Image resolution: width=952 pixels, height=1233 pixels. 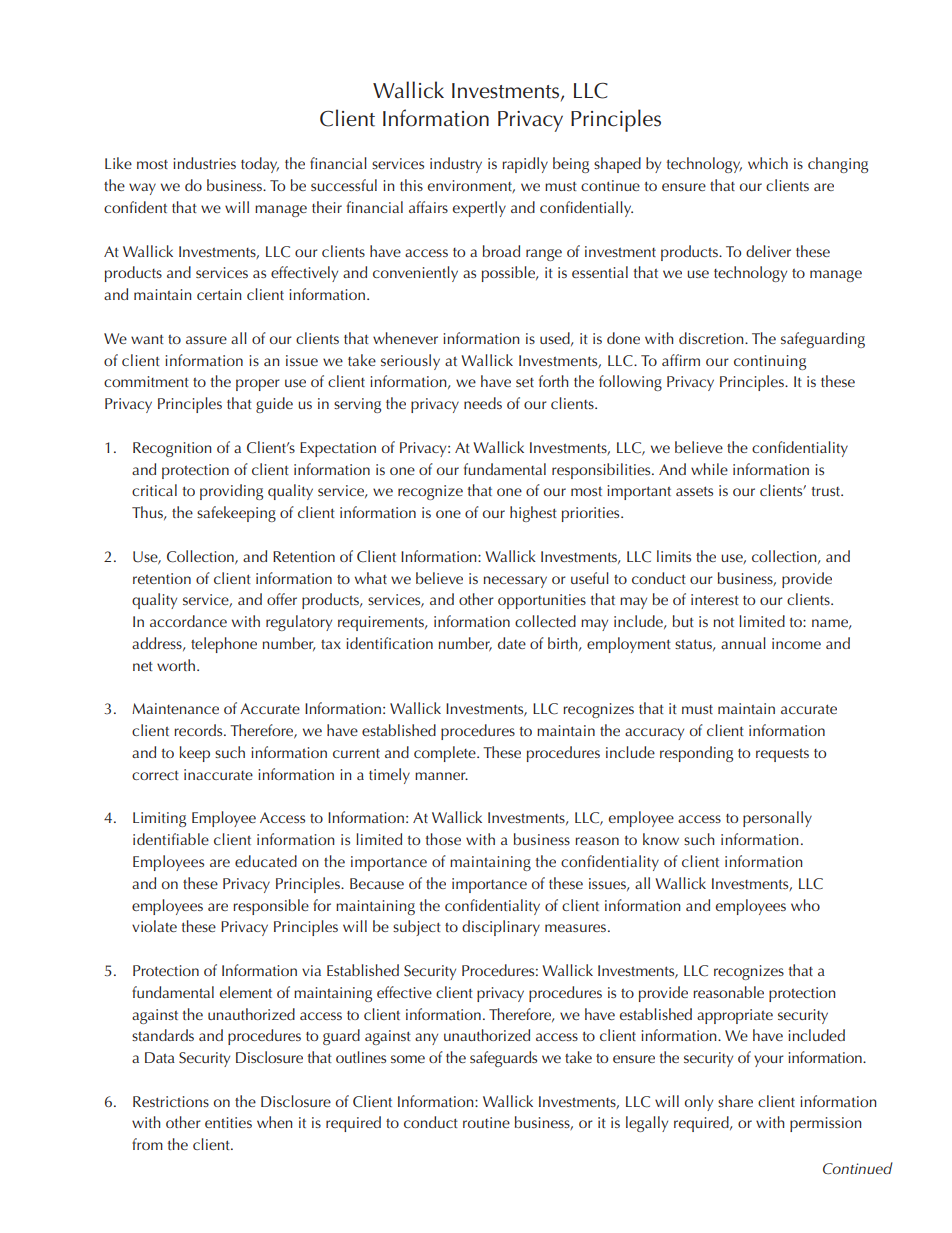 What do you see at coordinates (486, 1122) in the page?
I see `routine` at bounding box center [486, 1122].
